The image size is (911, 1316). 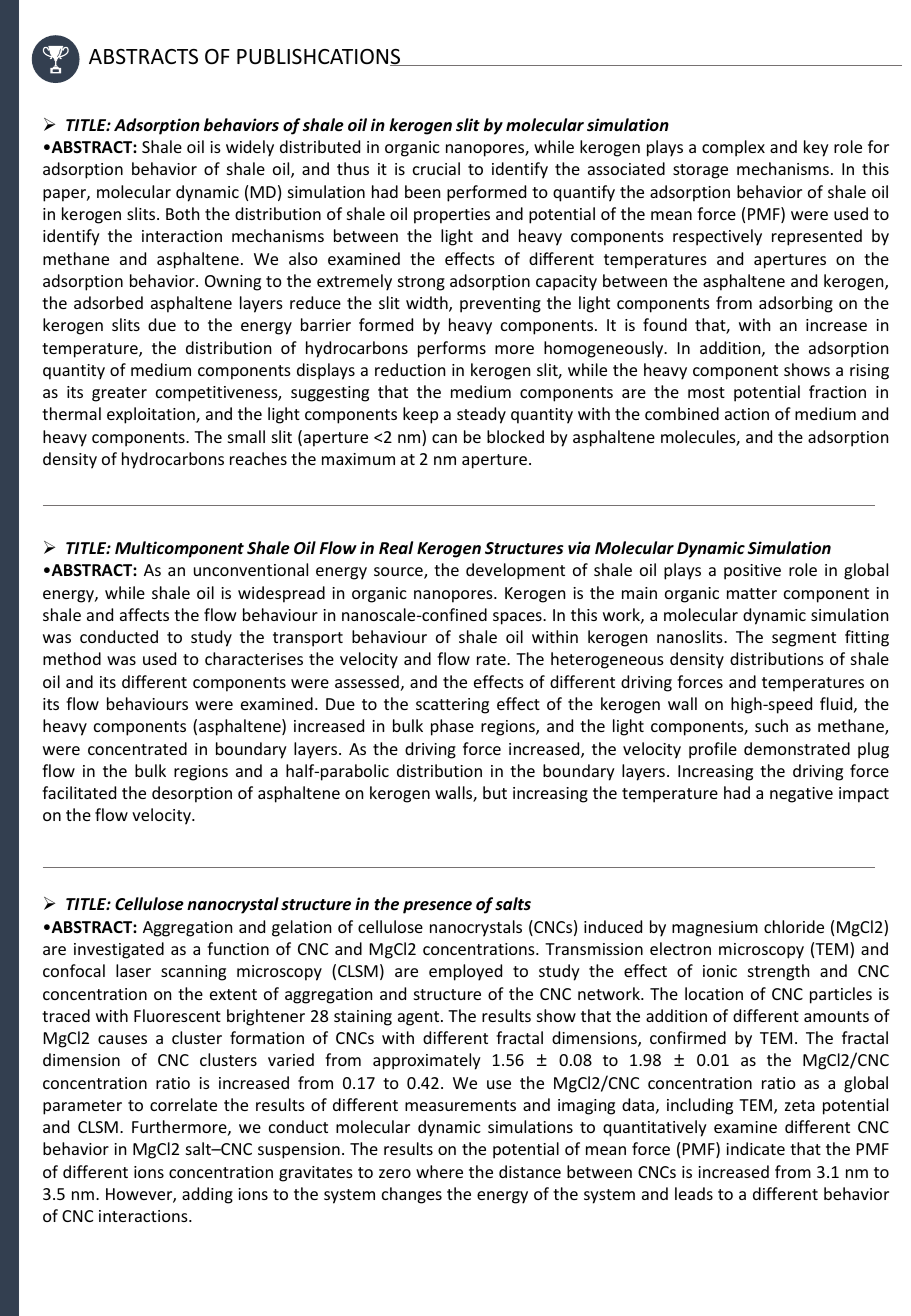 What do you see at coordinates (182, 213) in the screenshot?
I see `Both` at bounding box center [182, 213].
